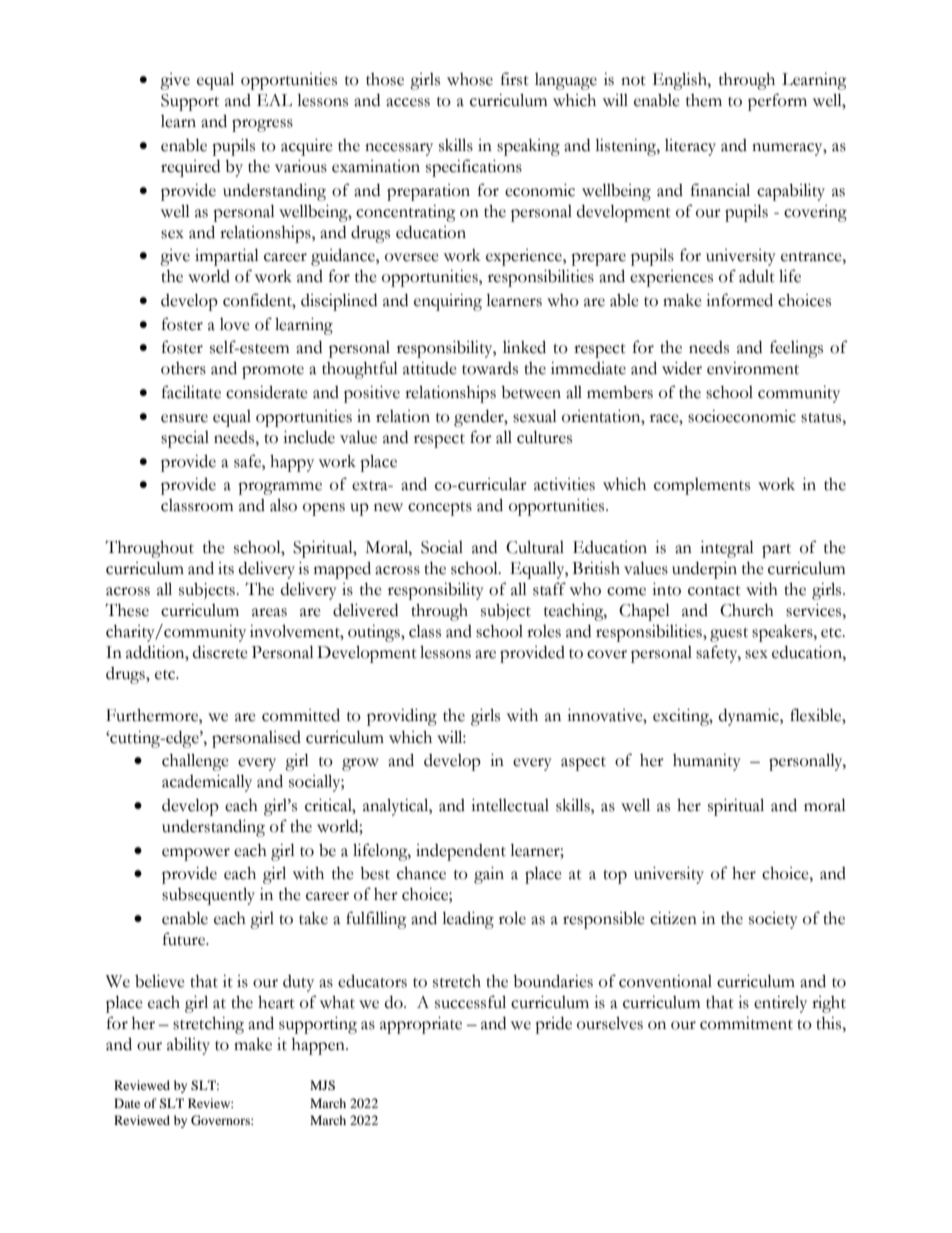 Image resolution: width=952 pixels, height=1233 pixels. What do you see at coordinates (221, 1120) in the page?
I see `Governors` at bounding box center [221, 1120].
